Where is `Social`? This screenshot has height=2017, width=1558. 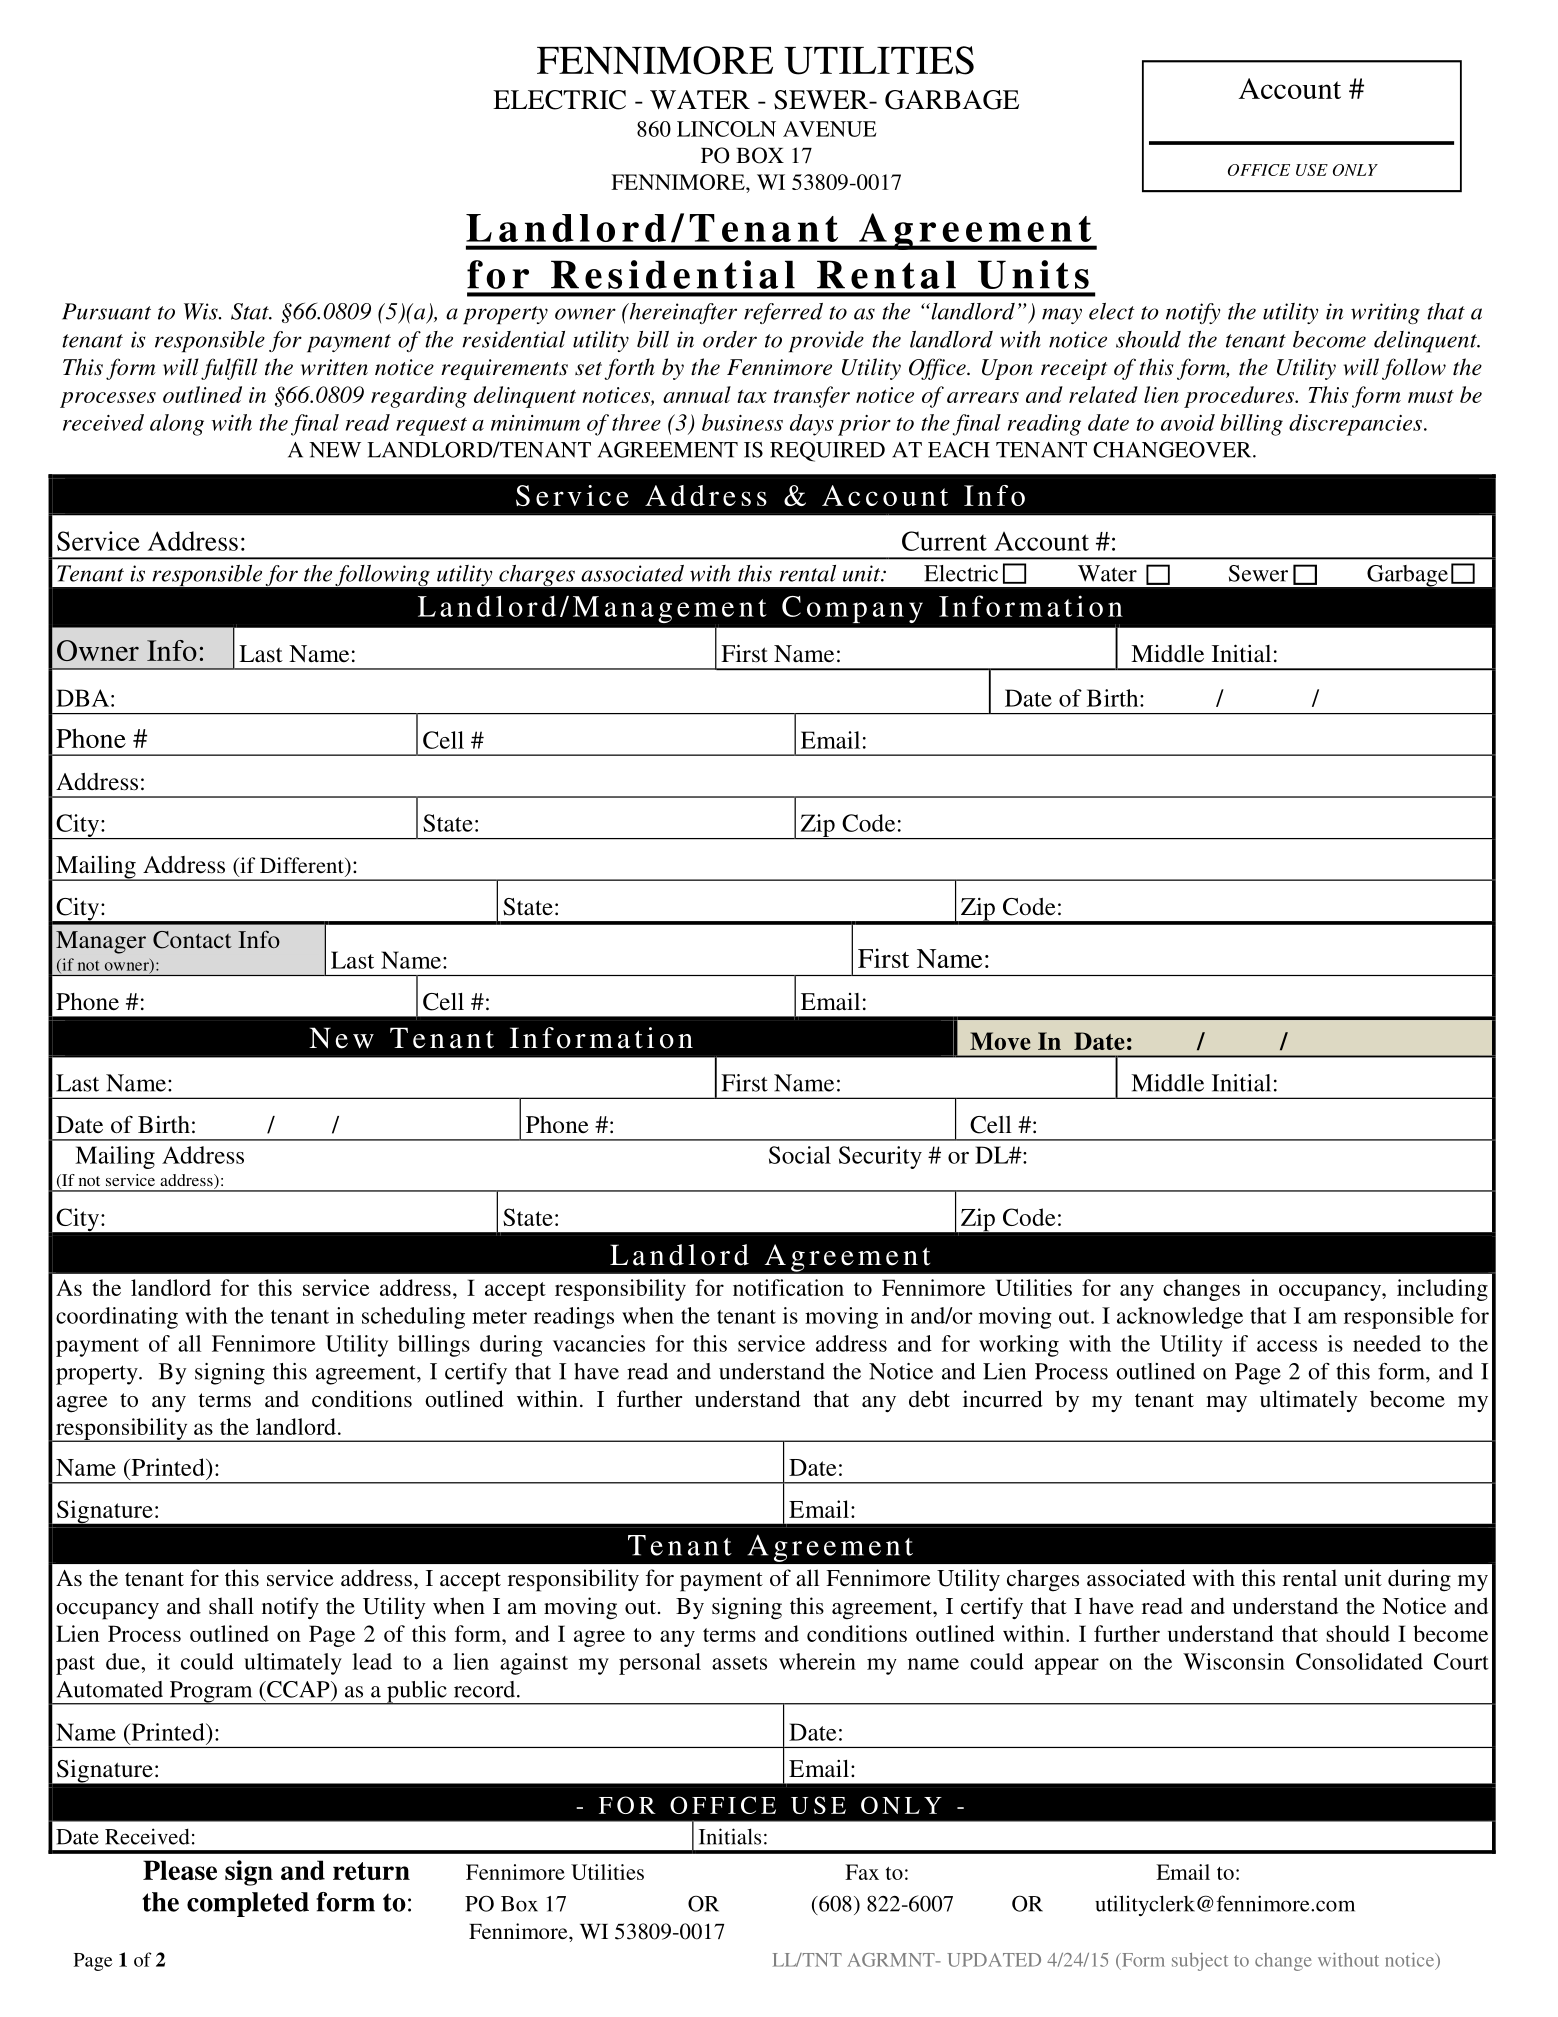 Social is located at coordinates (800, 1155).
